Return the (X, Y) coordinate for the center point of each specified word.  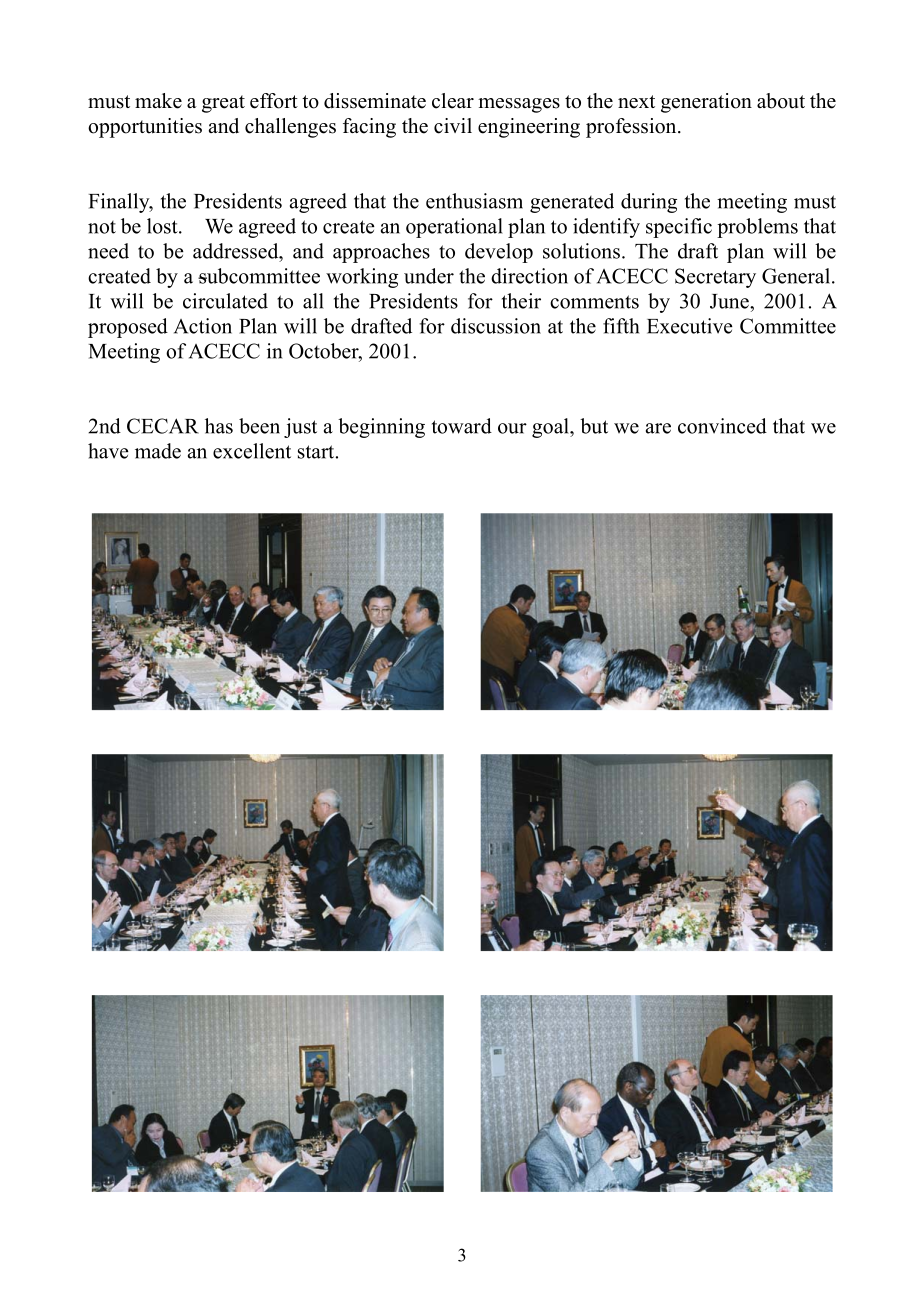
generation (706, 103)
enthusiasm (474, 201)
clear (453, 101)
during (649, 203)
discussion (496, 326)
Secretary (715, 278)
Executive (690, 326)
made (158, 451)
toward (462, 426)
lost (163, 226)
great (223, 104)
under (429, 276)
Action (203, 326)
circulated (225, 301)
